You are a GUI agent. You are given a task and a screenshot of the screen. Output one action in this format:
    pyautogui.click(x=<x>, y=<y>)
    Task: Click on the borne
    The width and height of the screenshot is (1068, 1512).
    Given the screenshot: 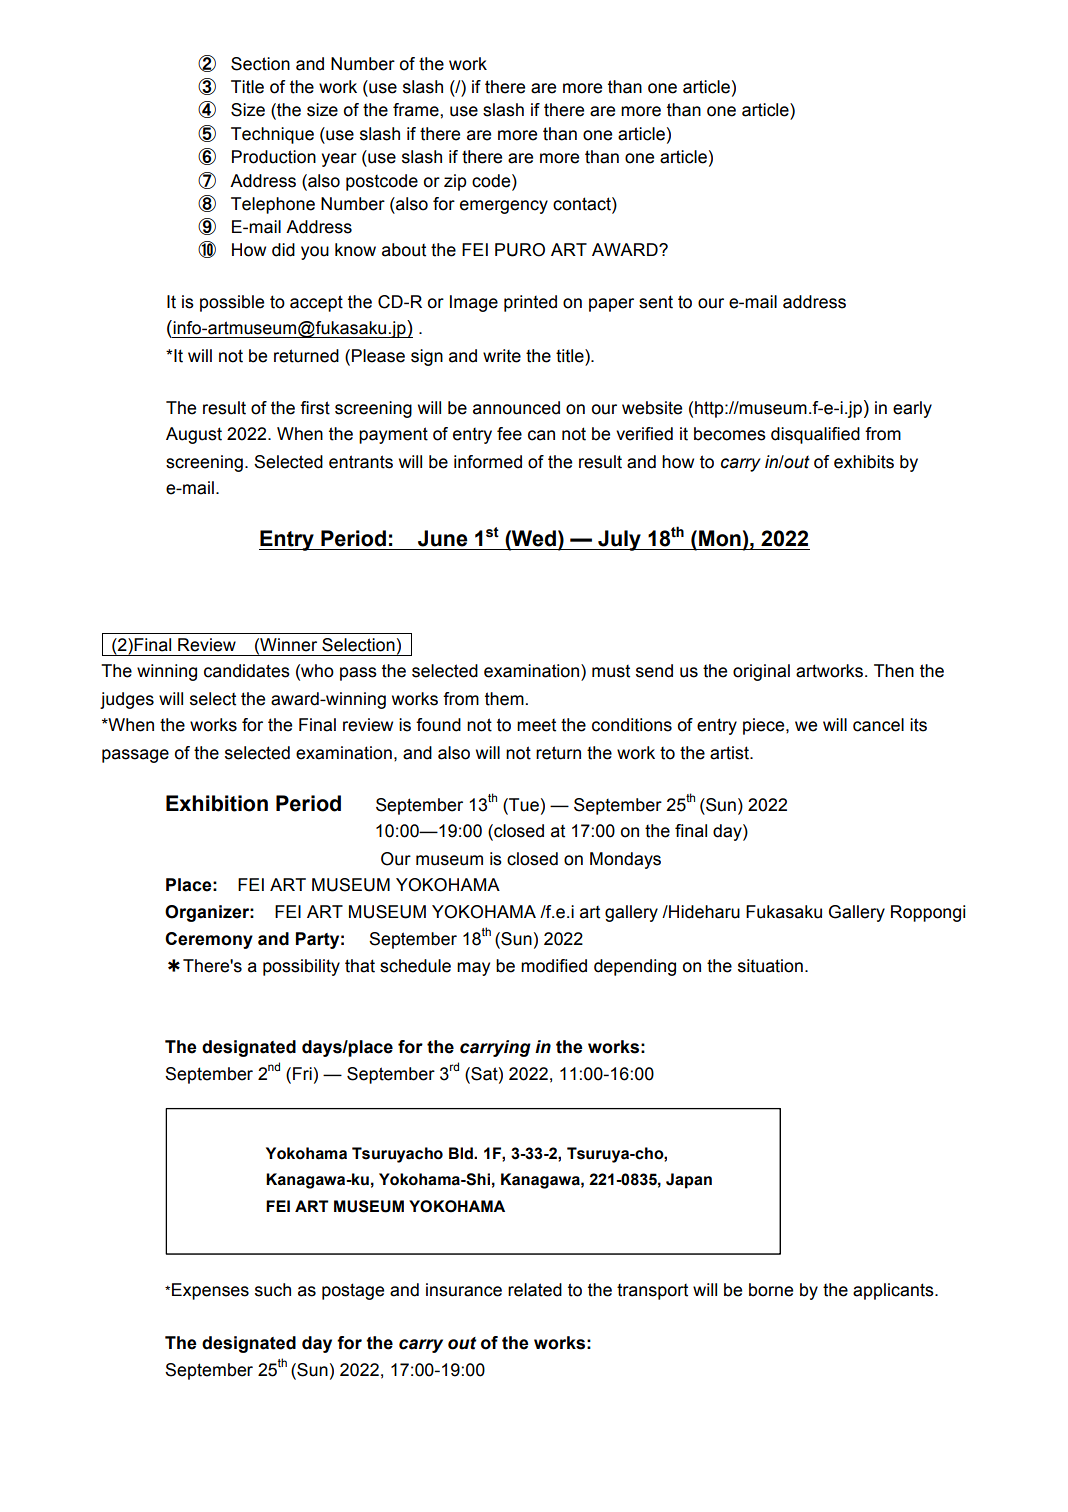 What is the action you would take?
    pyautogui.click(x=771, y=1290)
